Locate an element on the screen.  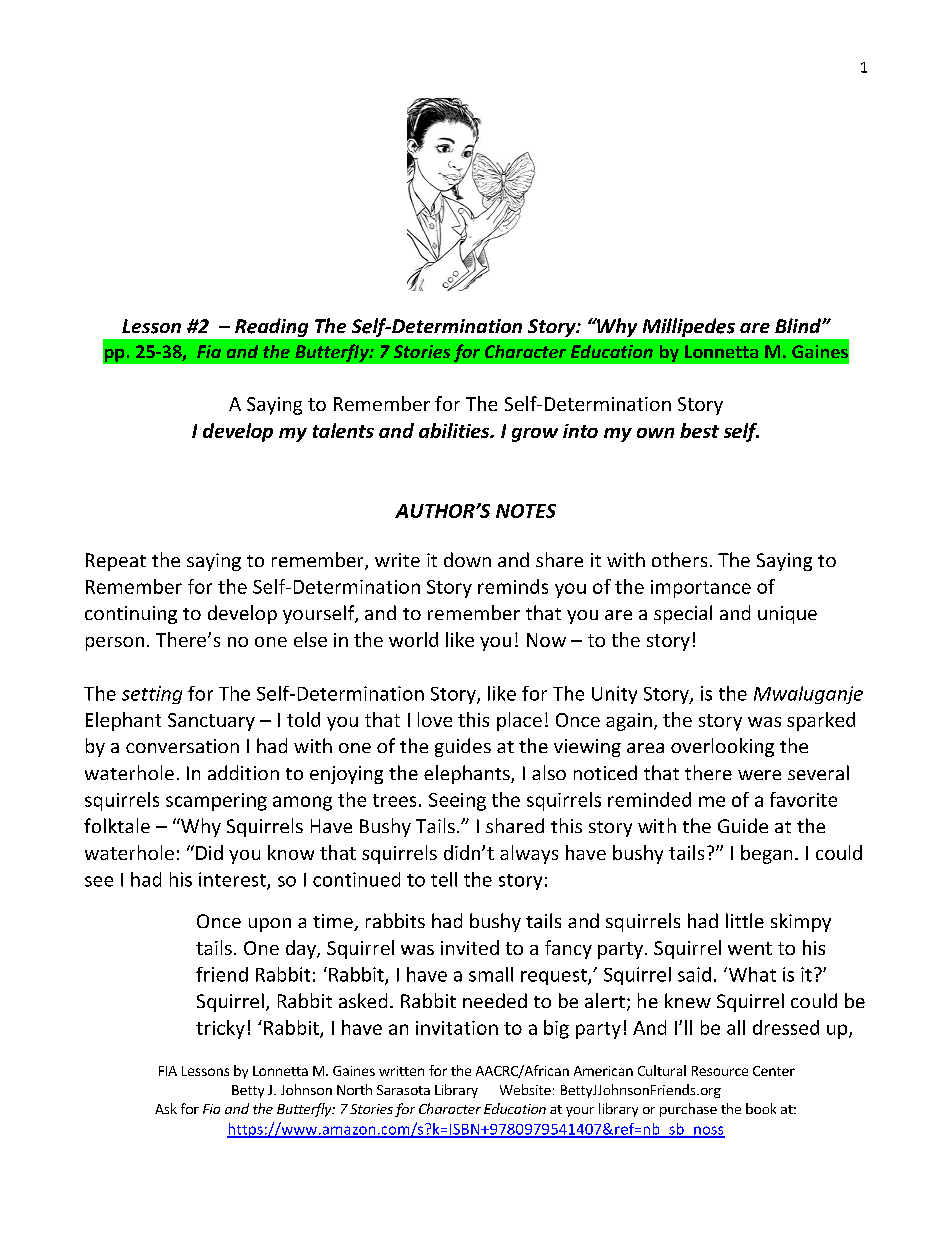
others is located at coordinates (679, 559).
